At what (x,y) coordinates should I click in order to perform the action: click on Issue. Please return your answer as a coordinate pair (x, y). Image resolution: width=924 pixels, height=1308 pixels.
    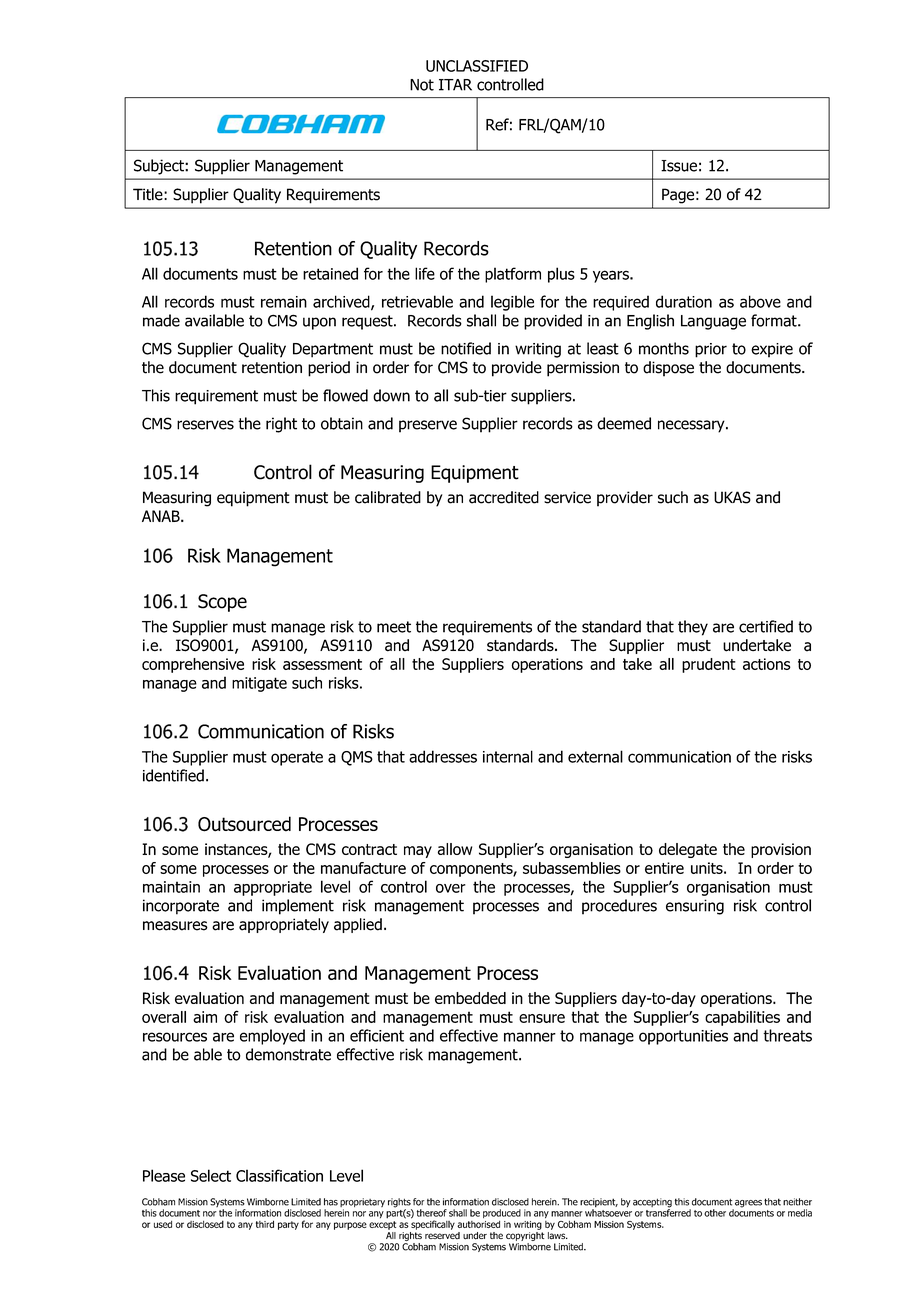
    Looking at the image, I should click on (679, 166).
